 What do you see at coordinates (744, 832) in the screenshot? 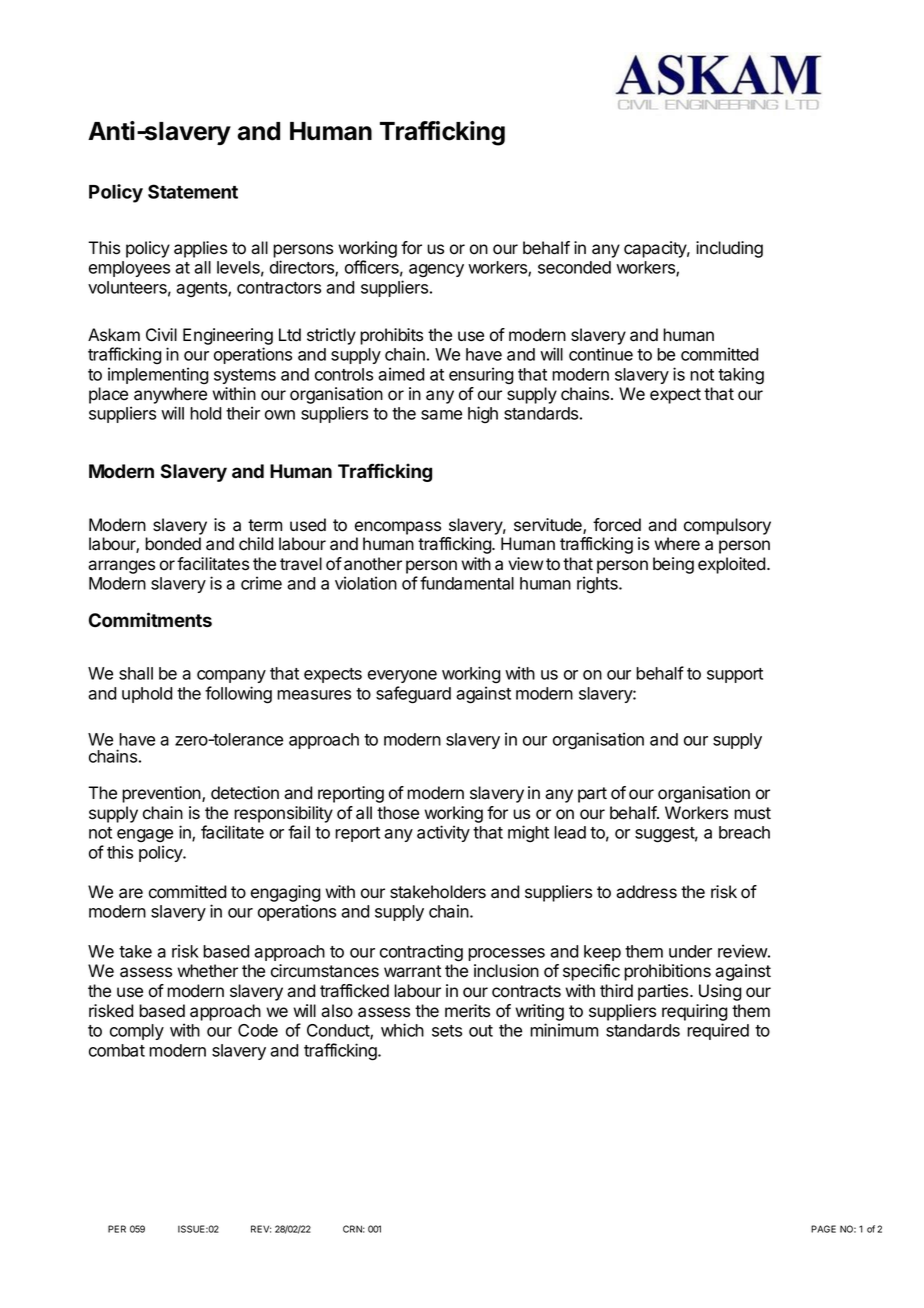
I see `breach` at bounding box center [744, 832].
